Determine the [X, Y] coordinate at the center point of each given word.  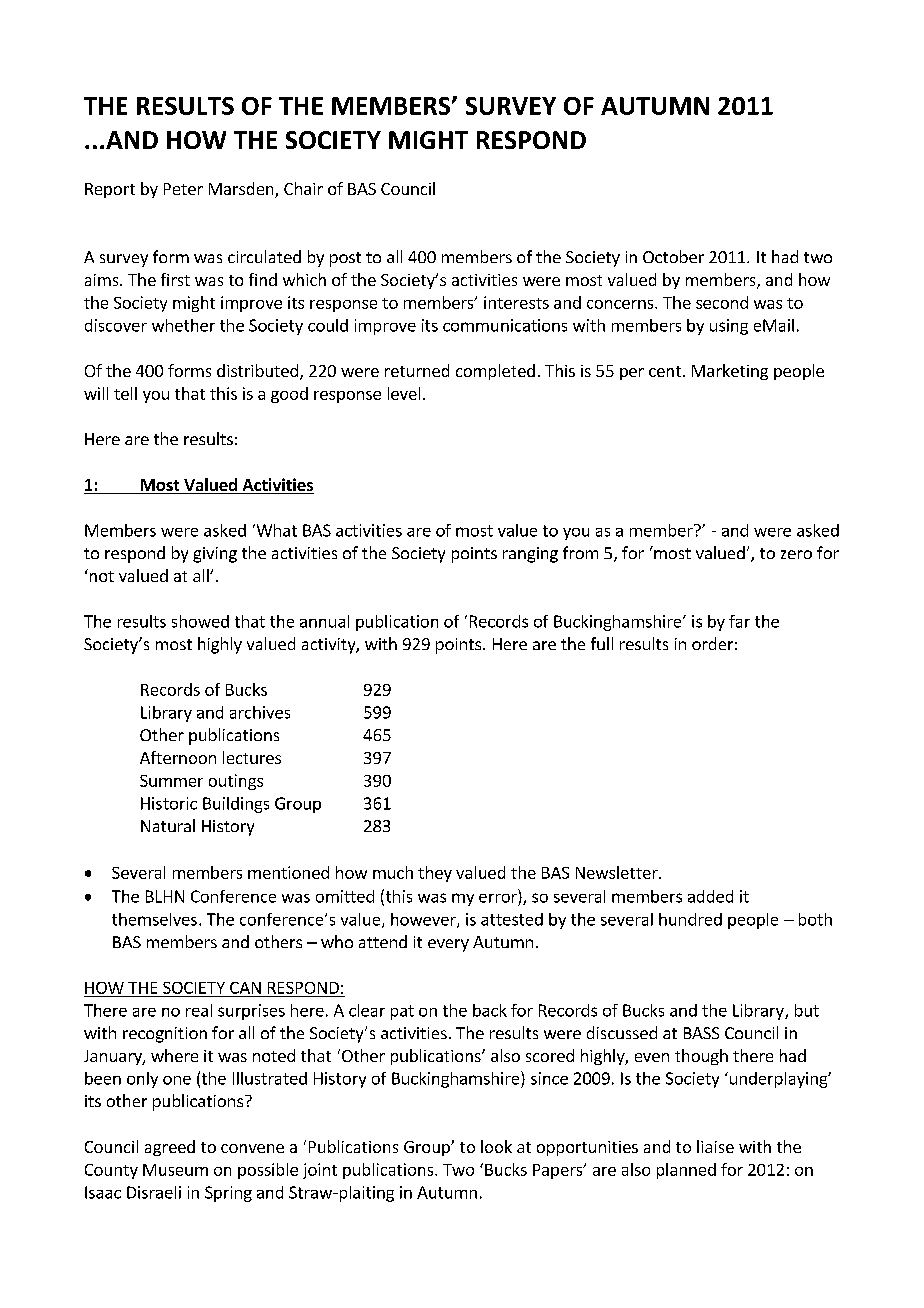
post [345, 259]
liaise [715, 1146]
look [496, 1146]
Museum [175, 1170]
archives [260, 712]
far [739, 621]
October [673, 256]
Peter [183, 189]
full [602, 643]
